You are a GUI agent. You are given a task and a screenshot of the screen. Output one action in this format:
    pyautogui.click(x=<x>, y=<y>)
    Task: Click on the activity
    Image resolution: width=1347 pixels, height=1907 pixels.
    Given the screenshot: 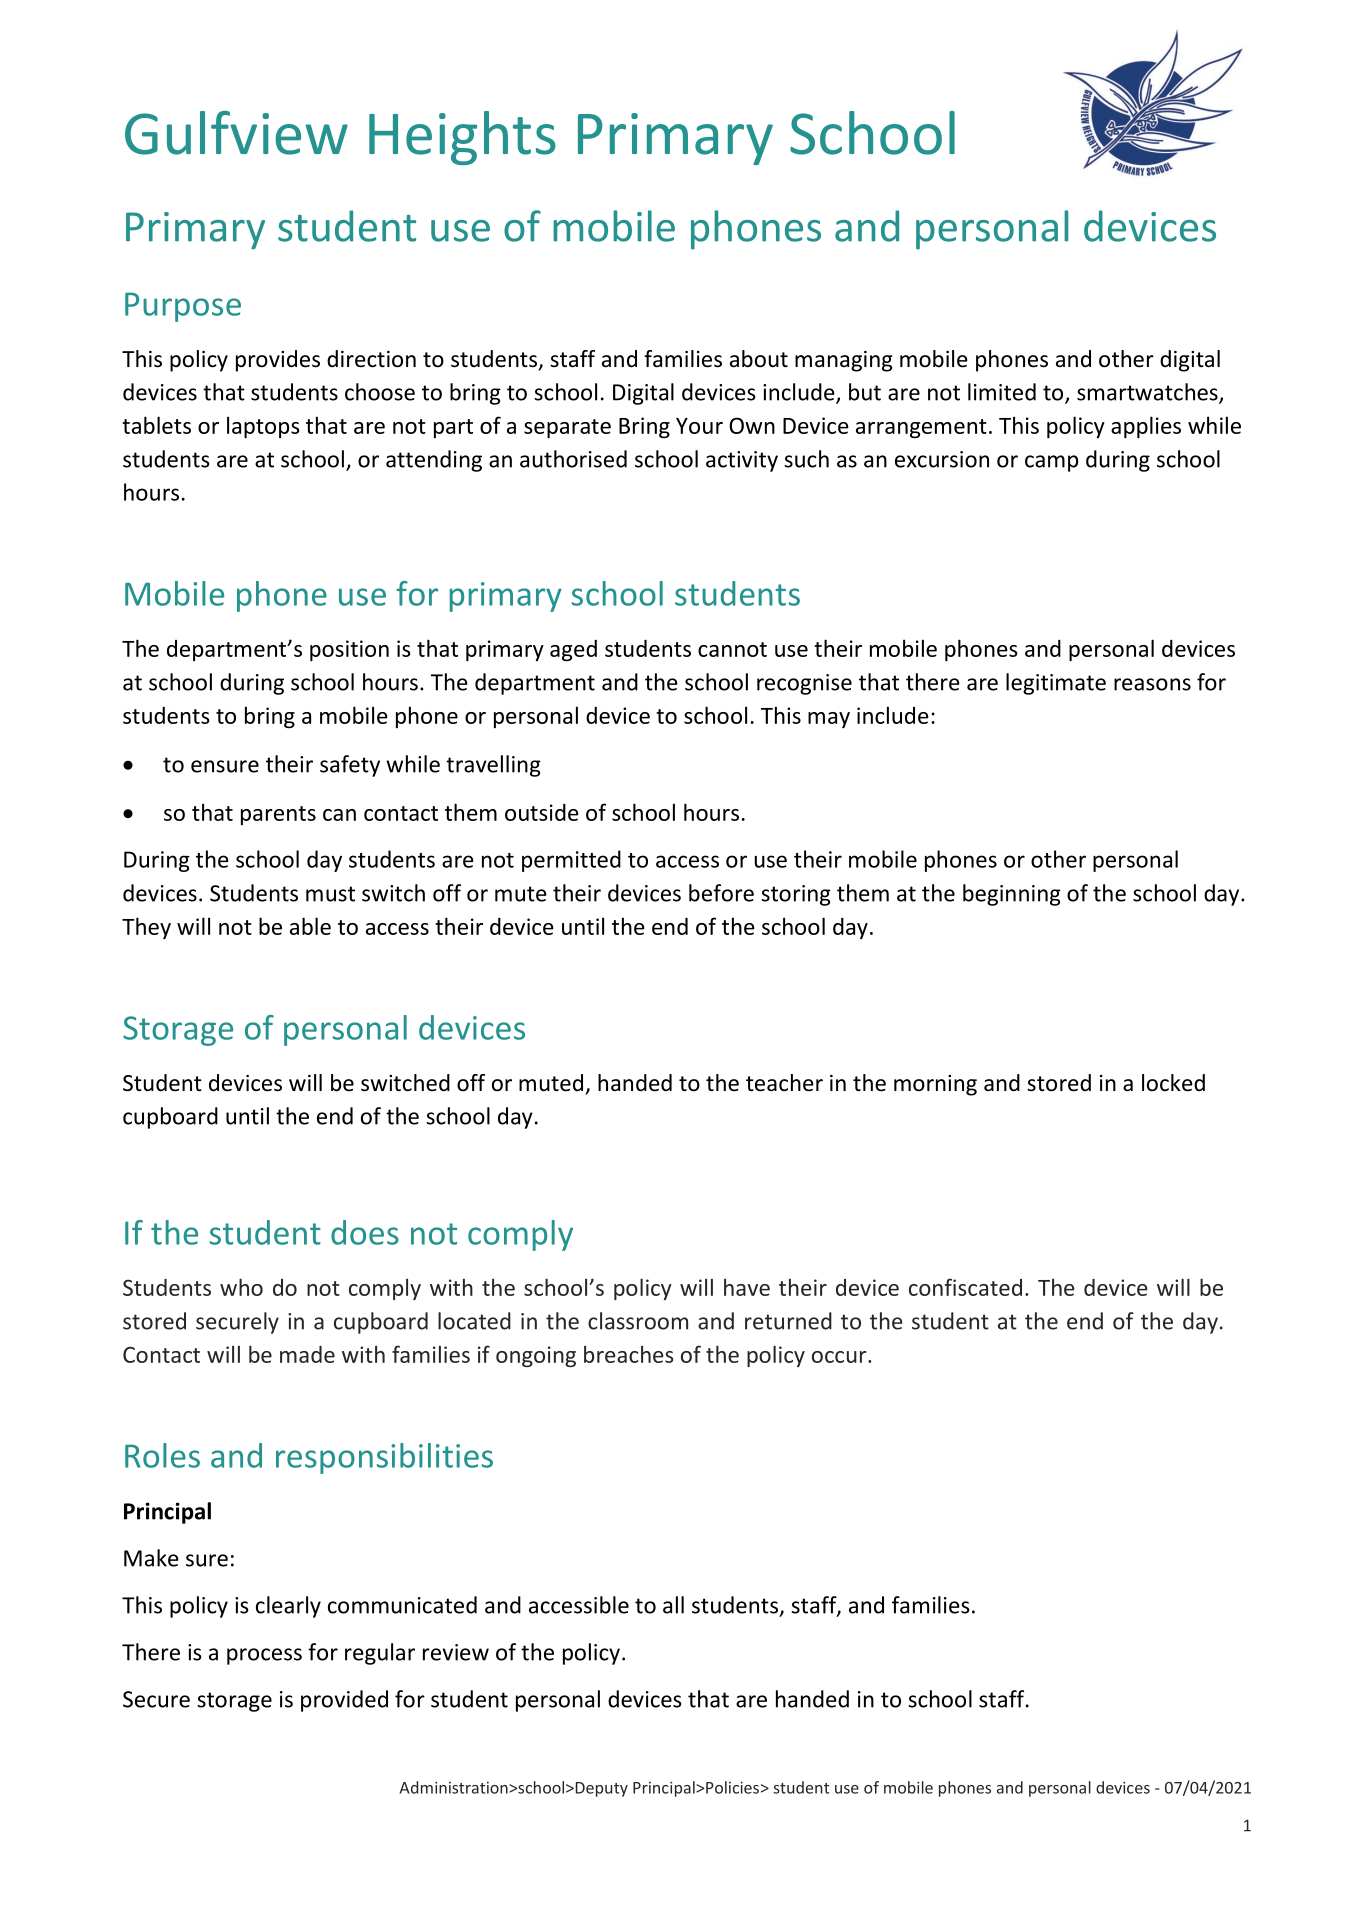 What is the action you would take?
    pyautogui.click(x=742, y=461)
